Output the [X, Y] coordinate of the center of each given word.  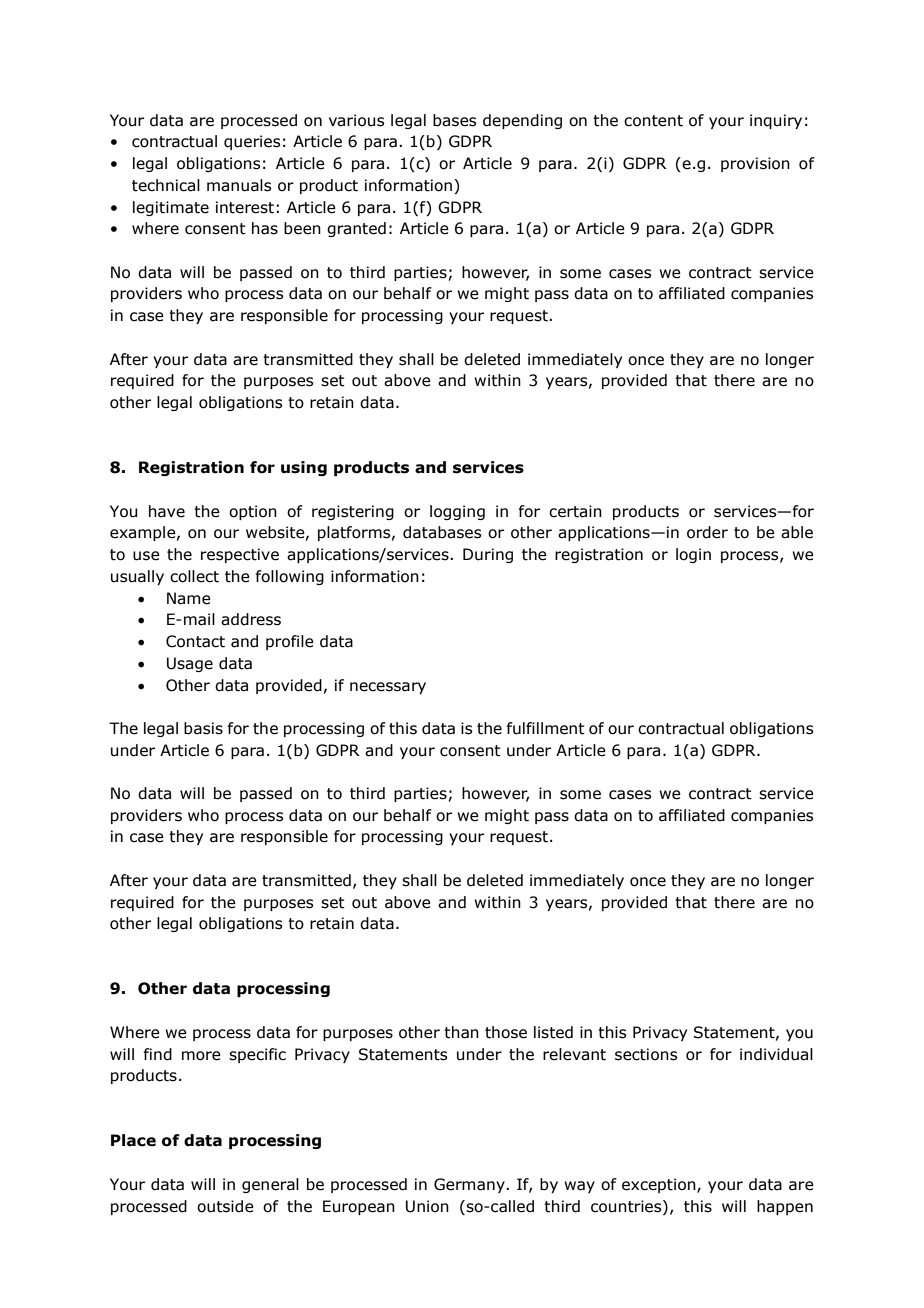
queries [252, 142]
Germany [470, 1185]
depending [522, 121]
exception [660, 1185]
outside [225, 1206]
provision [755, 164]
